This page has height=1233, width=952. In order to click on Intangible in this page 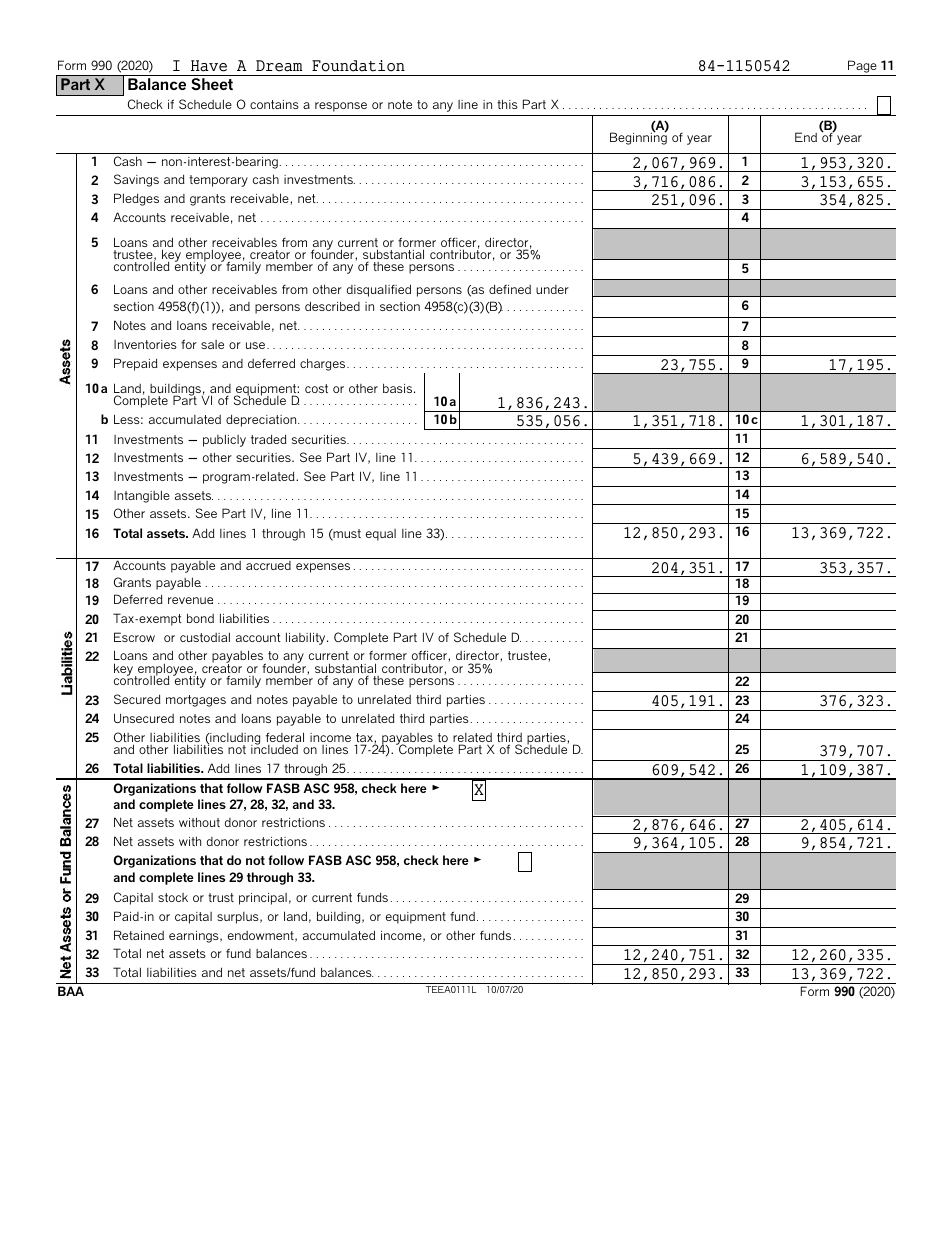, I will do `click(142, 496)`.
